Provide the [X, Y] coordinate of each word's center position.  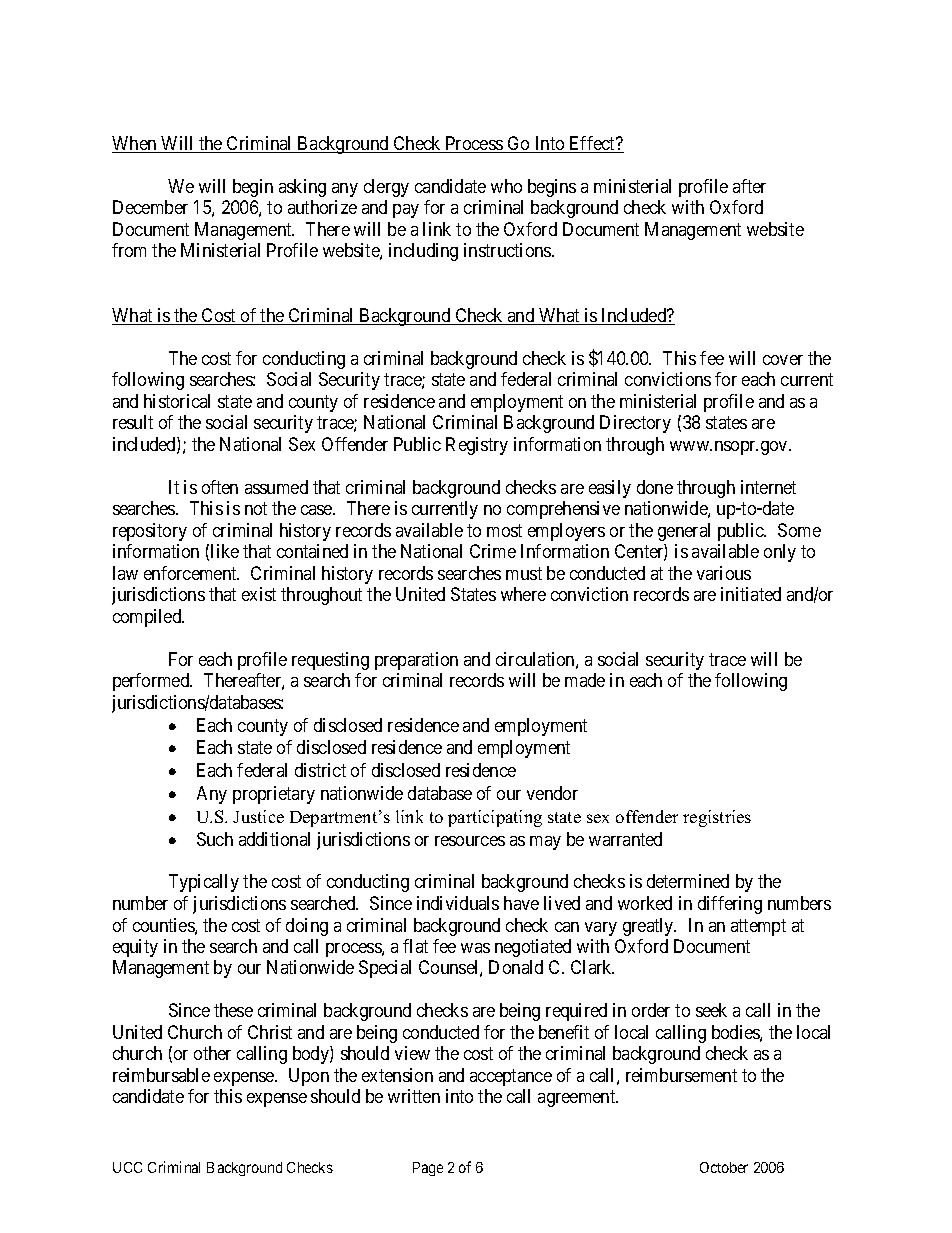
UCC [127, 1167]
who [506, 186]
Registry [477, 446]
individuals [458, 903]
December [150, 207]
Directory [635, 424]
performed [152, 682]
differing [730, 905]
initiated [751, 594]
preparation [416, 661]
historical [177, 401]
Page [428, 1169]
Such [215, 839]
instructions [508, 250]
